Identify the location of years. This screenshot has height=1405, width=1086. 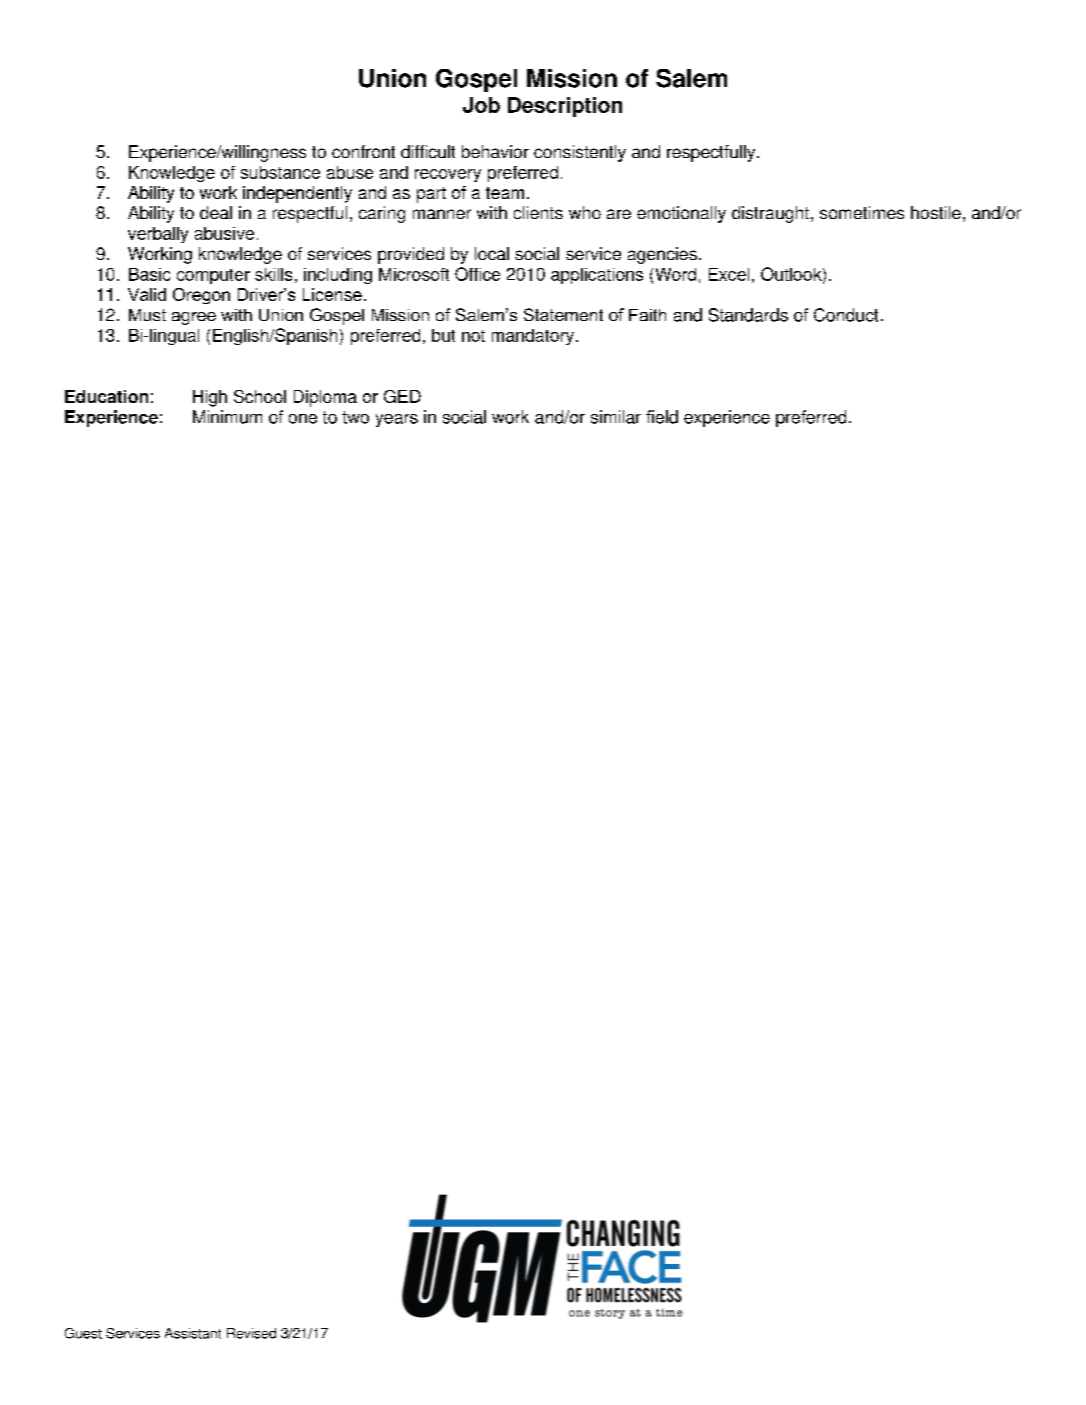
(397, 420).
